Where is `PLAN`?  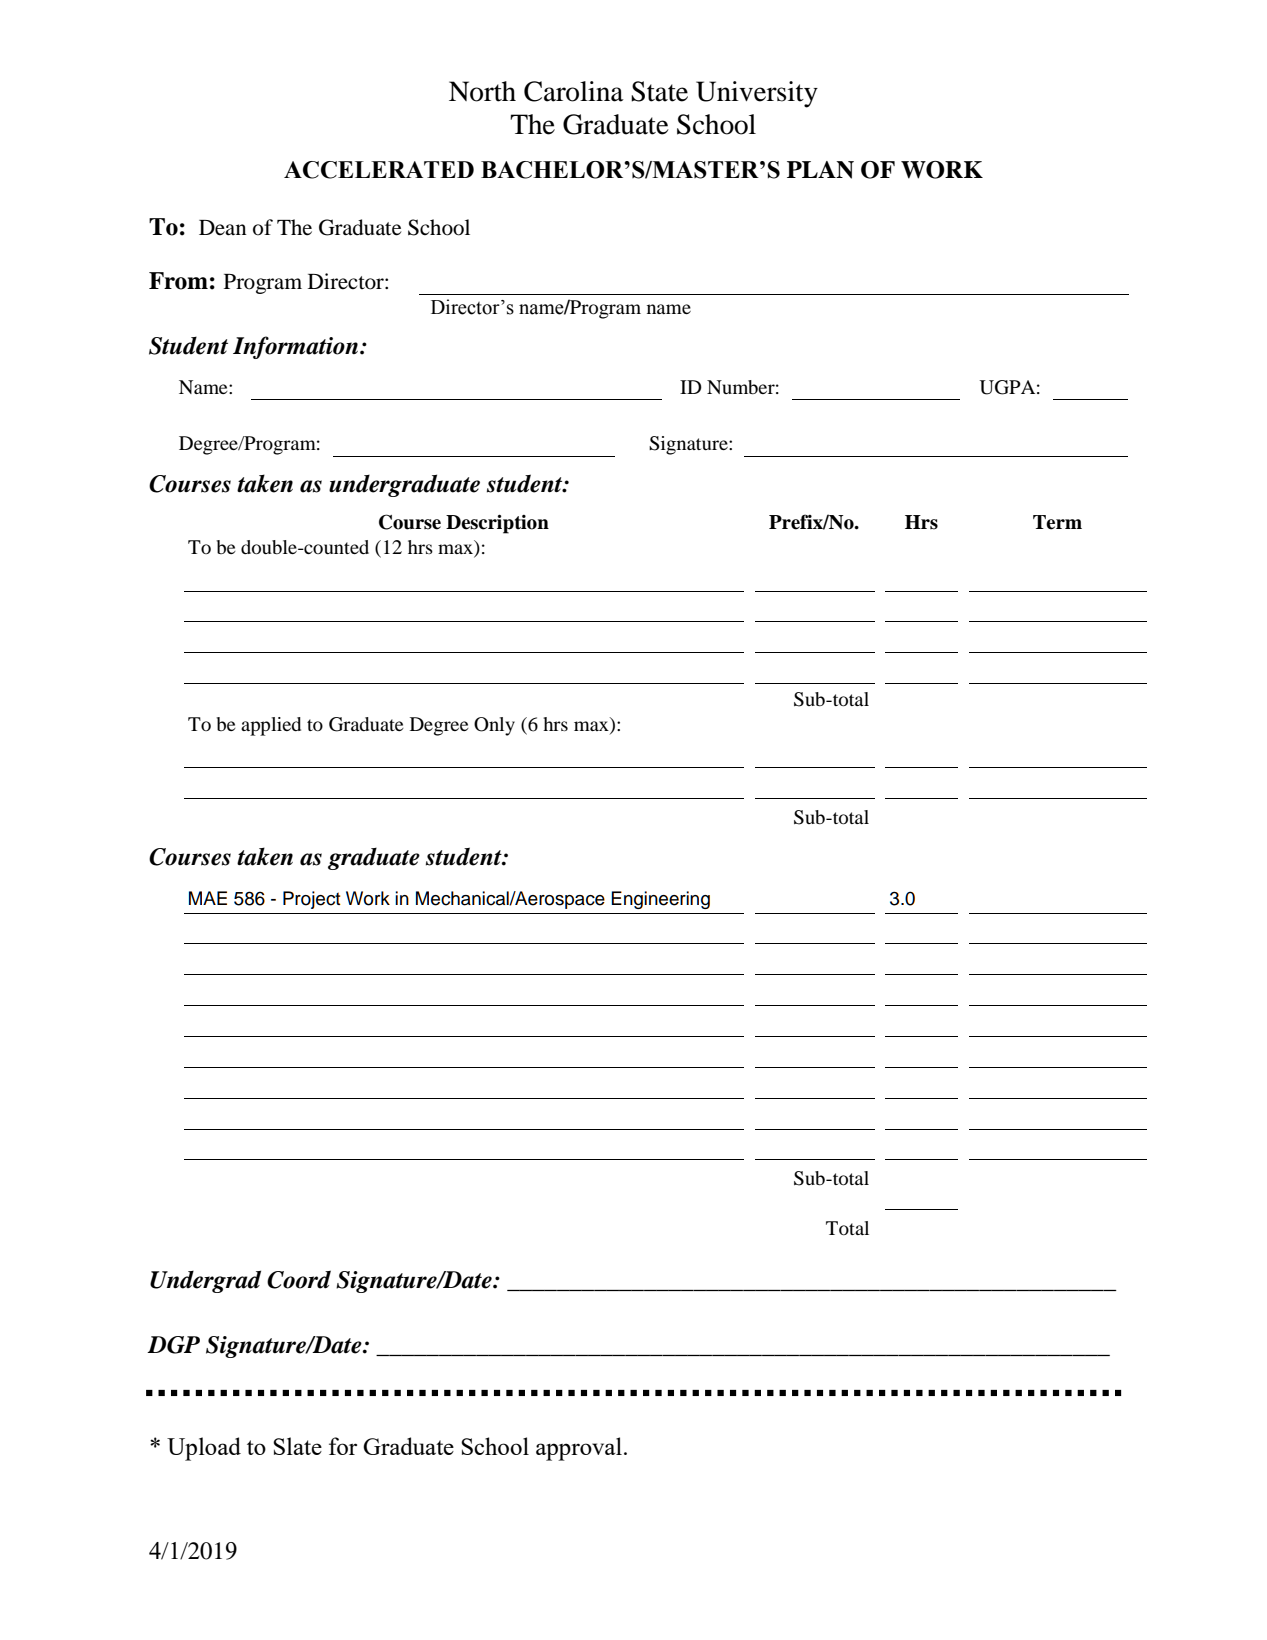 PLAN is located at coordinates (820, 170).
